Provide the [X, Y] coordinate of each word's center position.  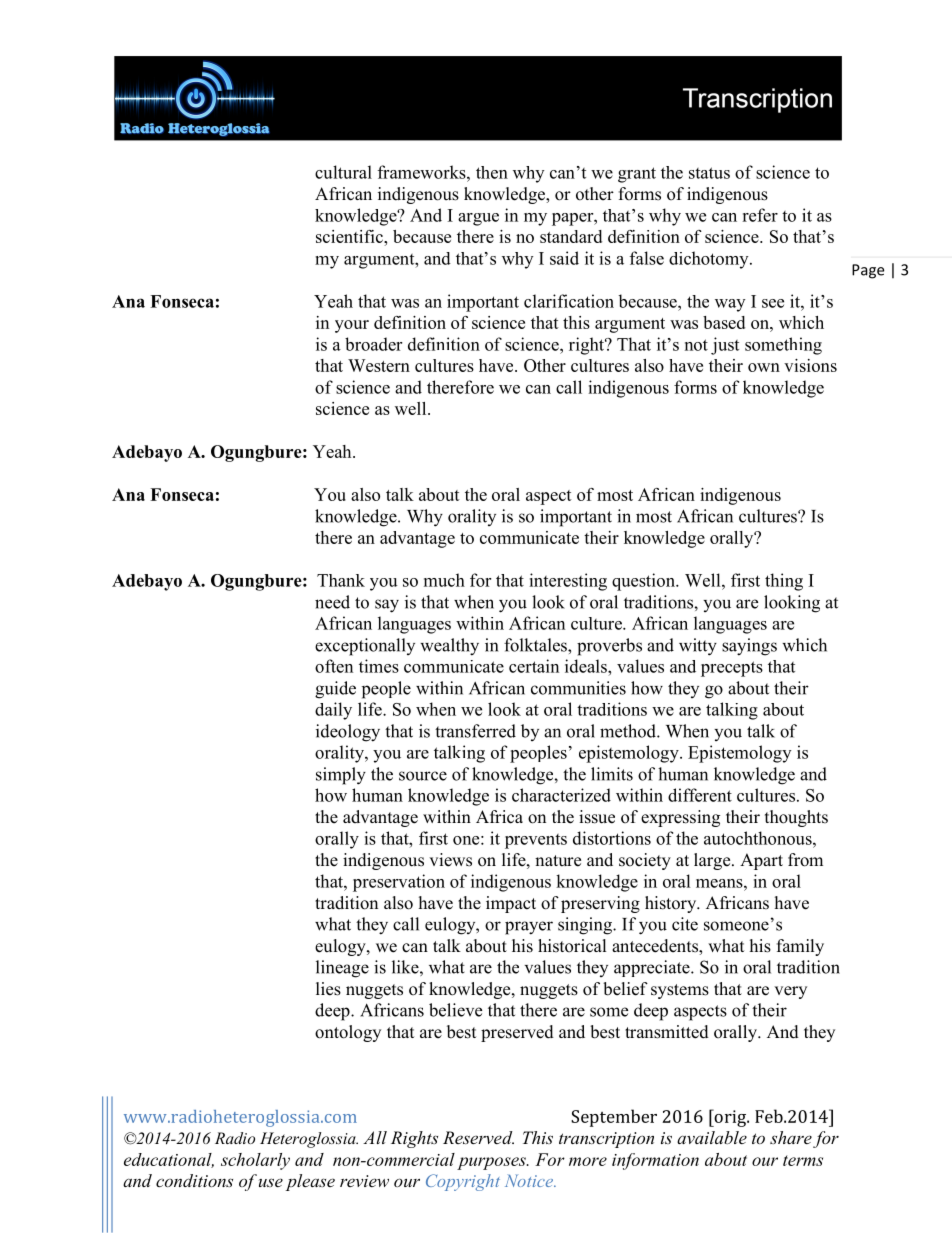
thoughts [796, 818]
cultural [343, 172]
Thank [341, 580]
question [644, 582]
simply [341, 776]
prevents [536, 841]
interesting [568, 582]
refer [760, 215]
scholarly [255, 1161]
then [492, 172]
